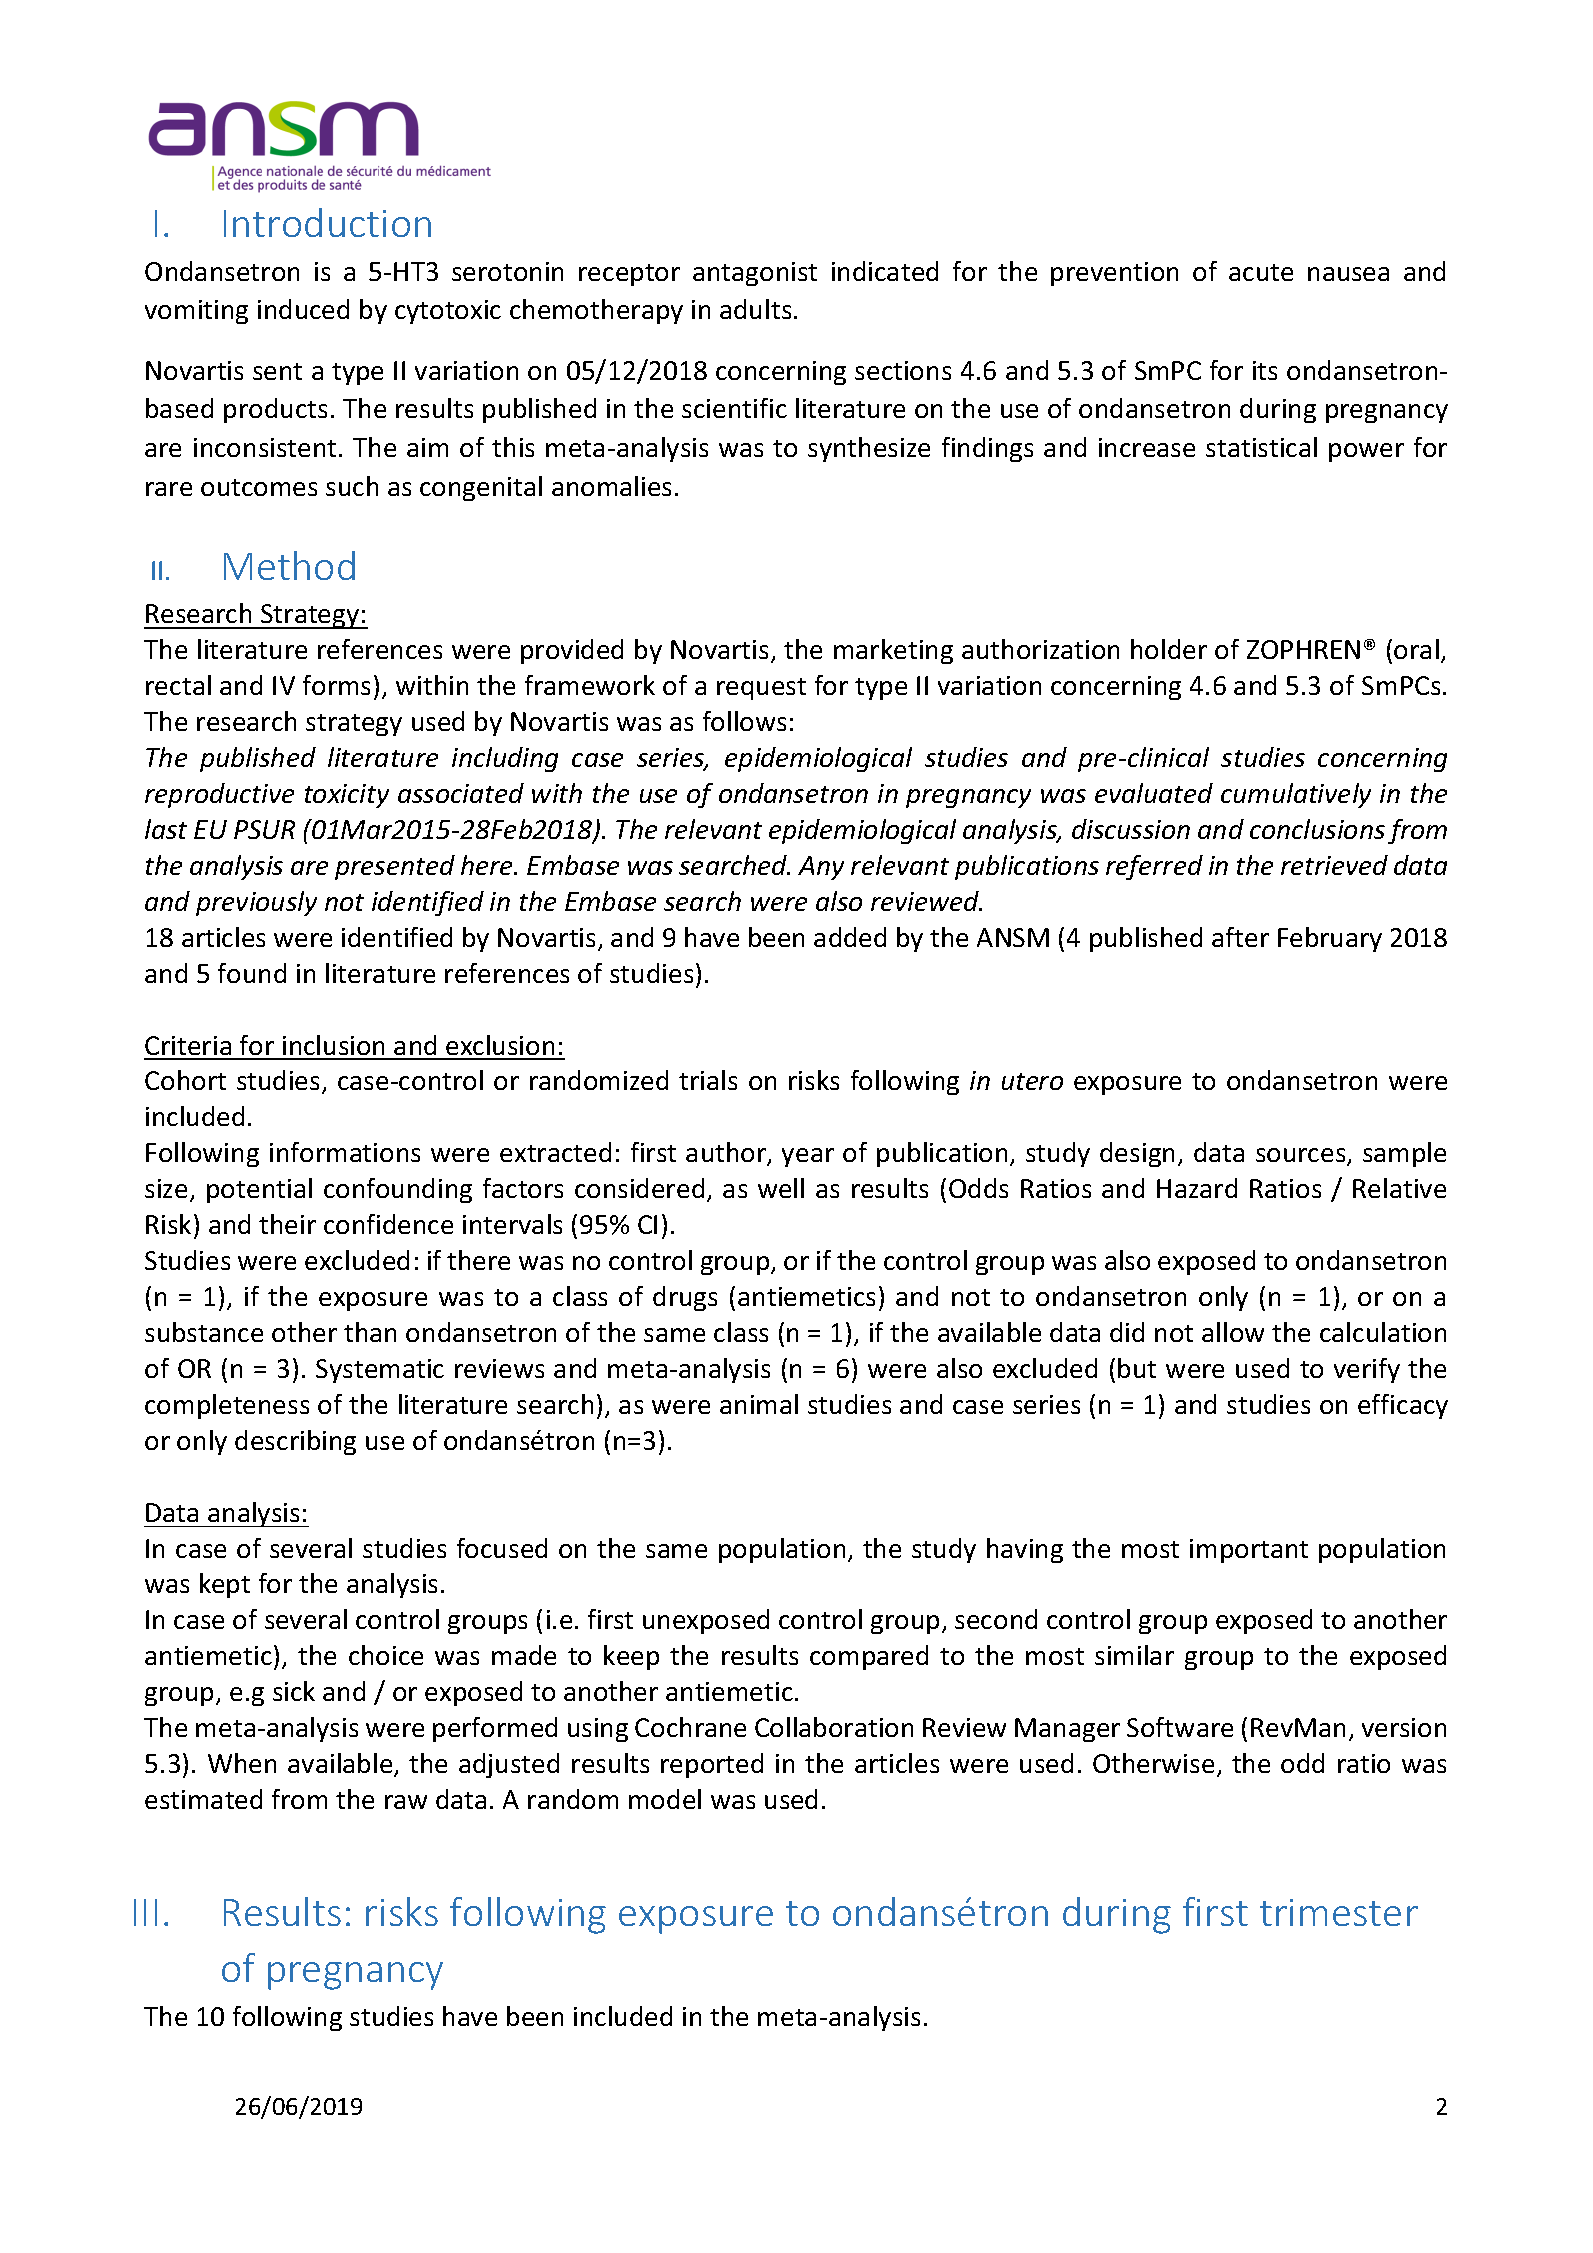 This image has width=1593, height=2253. Describe the element at coordinates (759, 1404) in the image. I see `animal` at that location.
